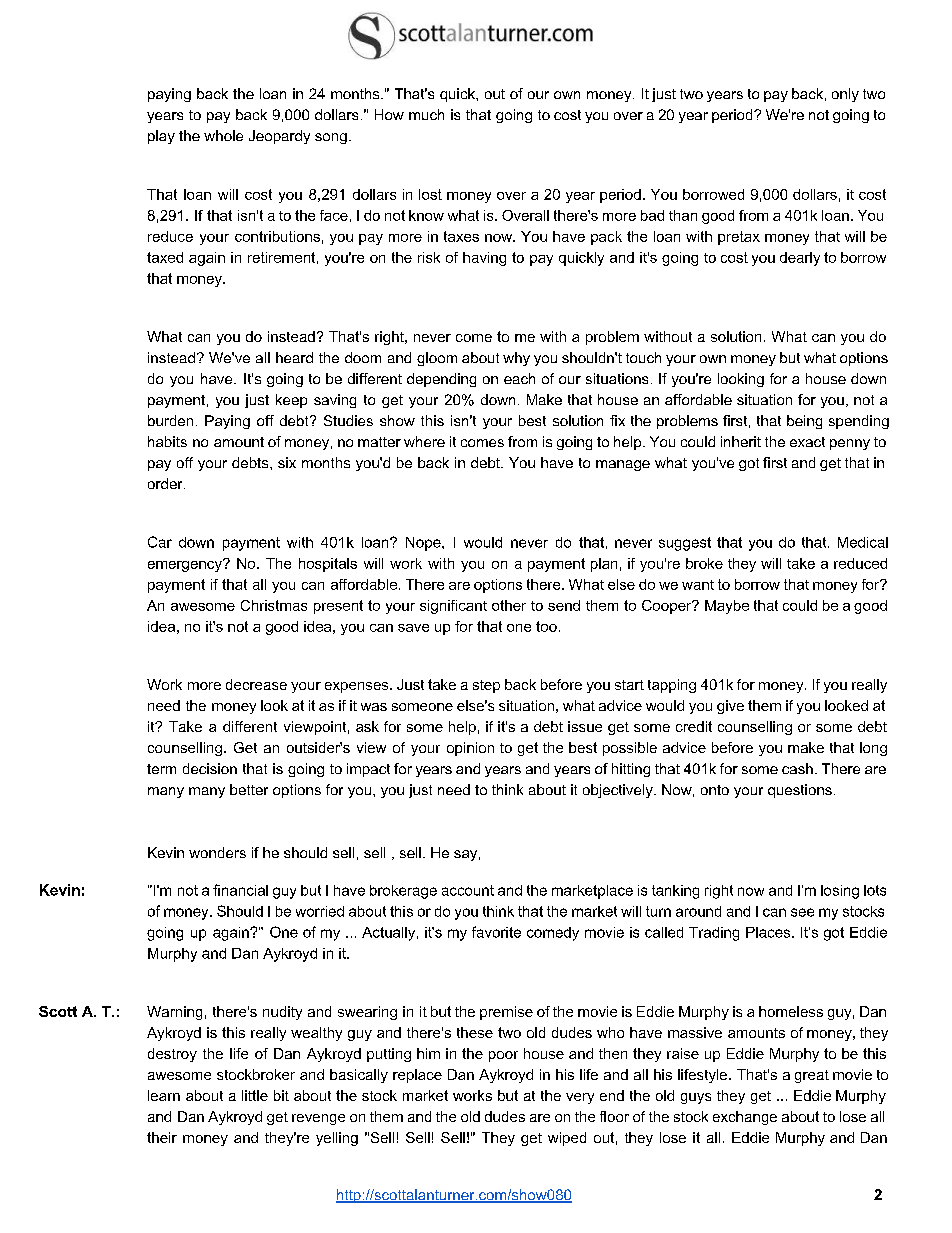 The height and width of the screenshot is (1233, 952). What do you see at coordinates (217, 852) in the screenshot?
I see `wonders` at bounding box center [217, 852].
